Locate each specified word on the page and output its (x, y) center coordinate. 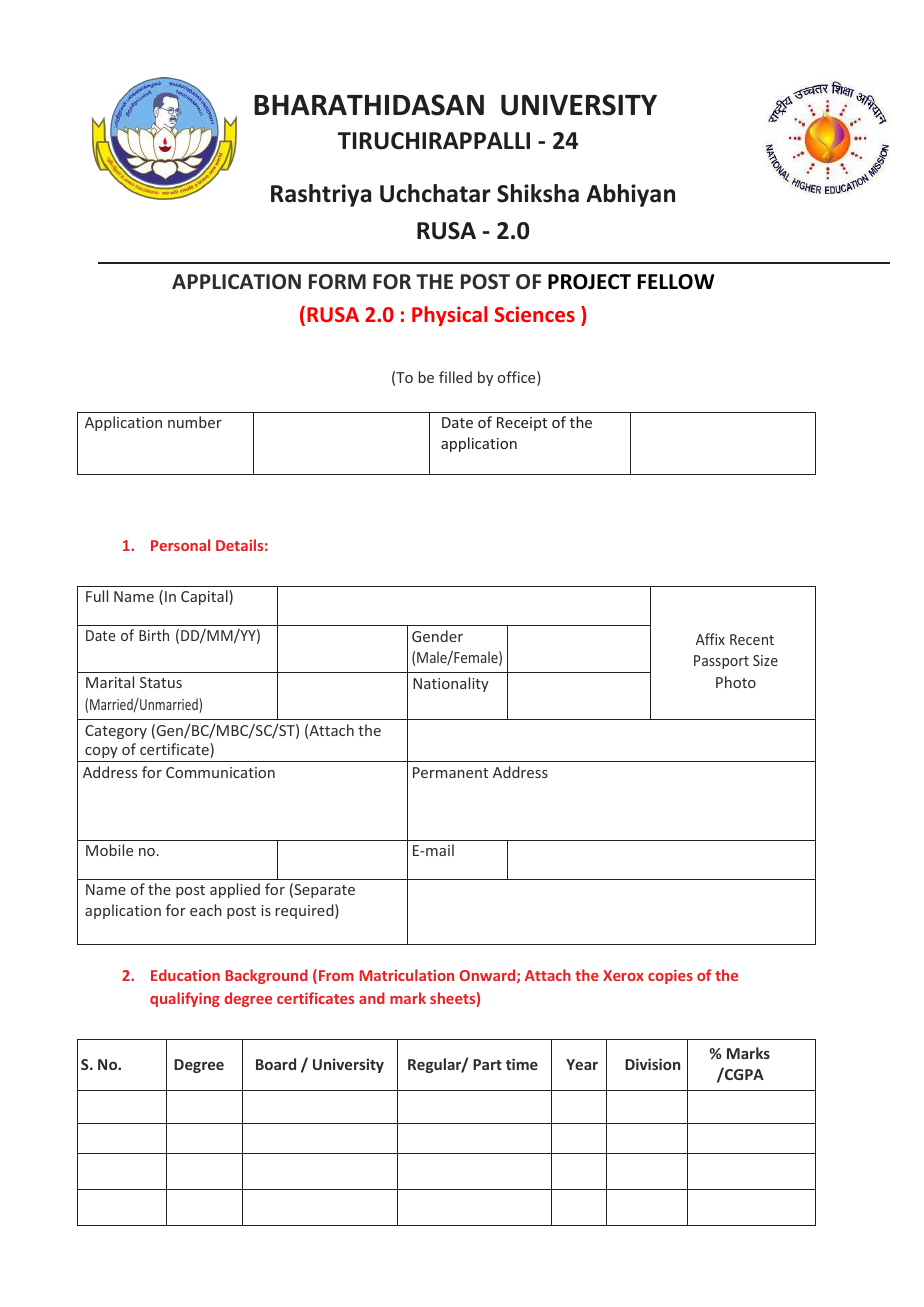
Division (652, 1064)
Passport (721, 662)
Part (487, 1064)
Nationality (451, 684)
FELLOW (676, 282)
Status (161, 682)
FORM (337, 282)
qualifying (185, 999)
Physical (450, 316)
